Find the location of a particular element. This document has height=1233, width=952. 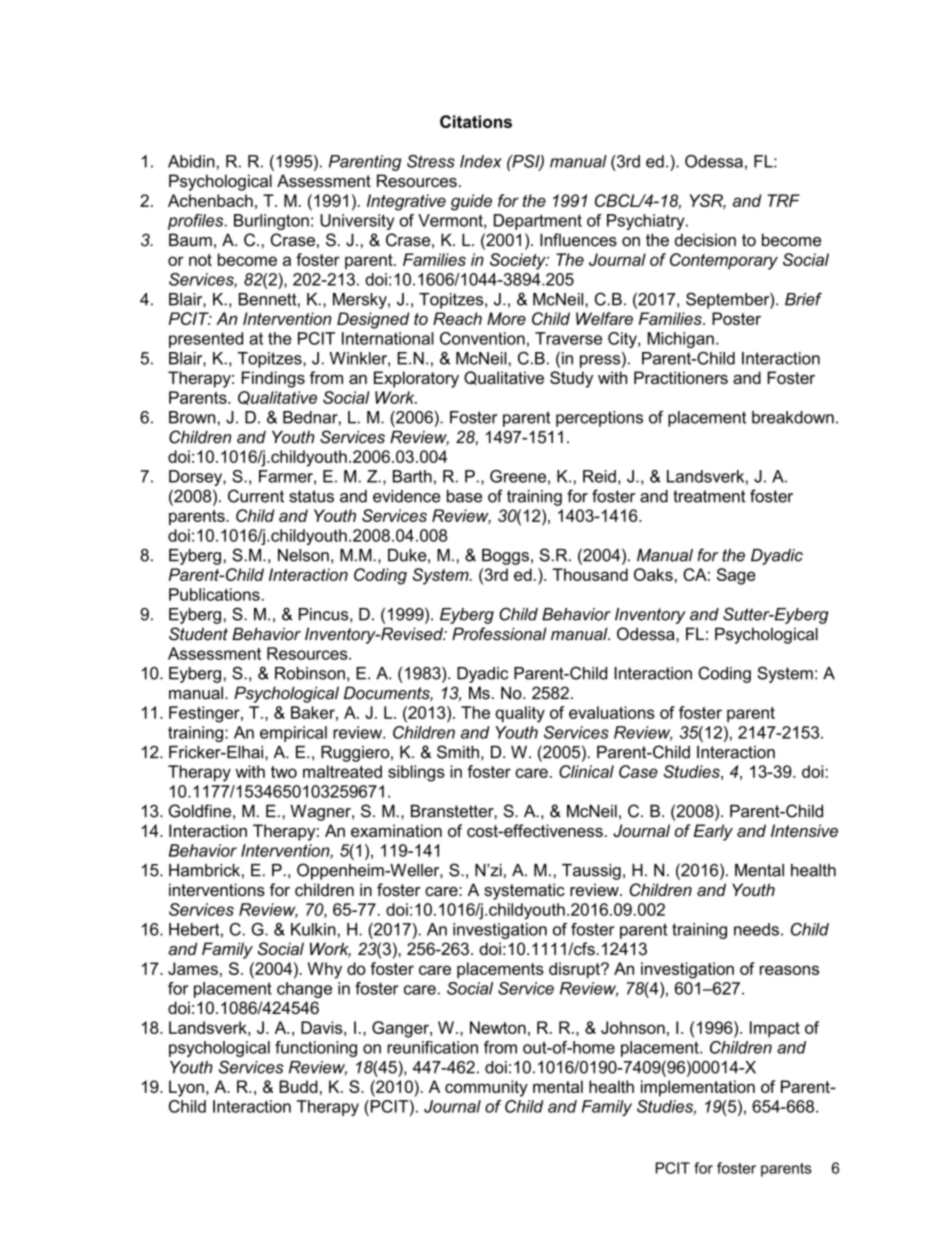

Early is located at coordinates (713, 832).
